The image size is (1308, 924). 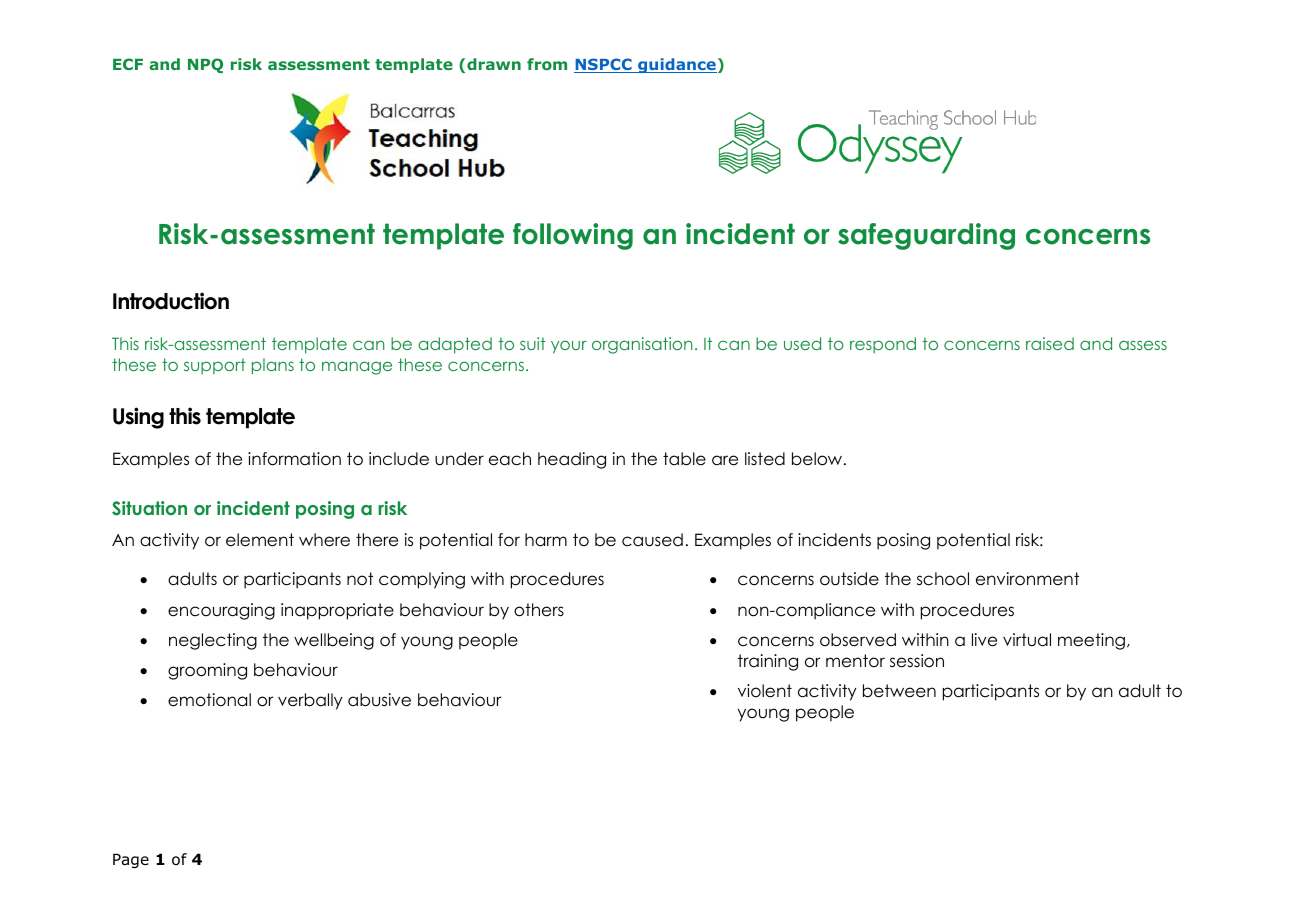 I want to click on encouraging, so click(x=221, y=611).
